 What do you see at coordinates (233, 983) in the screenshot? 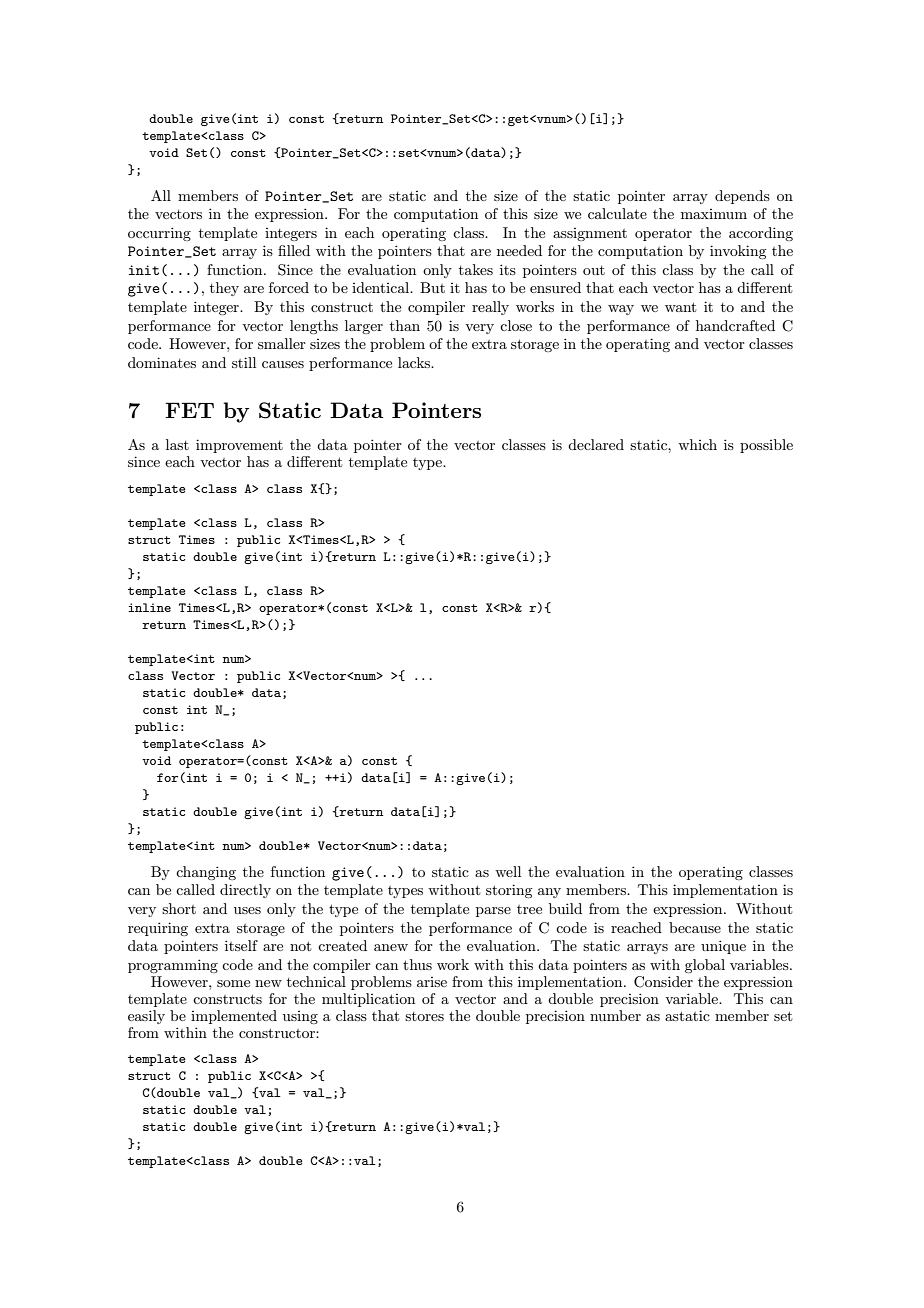
I see `some` at bounding box center [233, 983].
